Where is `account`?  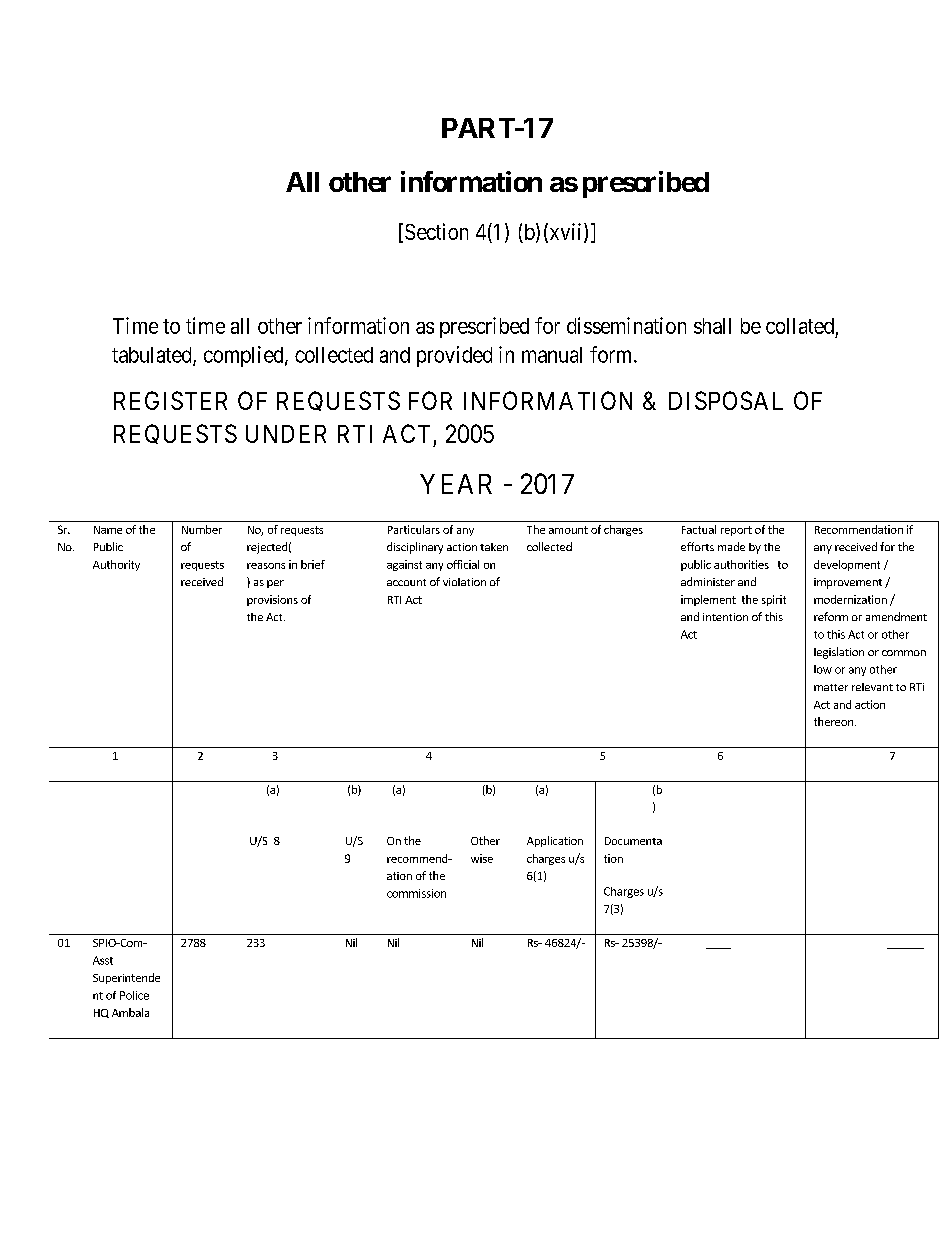 account is located at coordinates (406, 582).
